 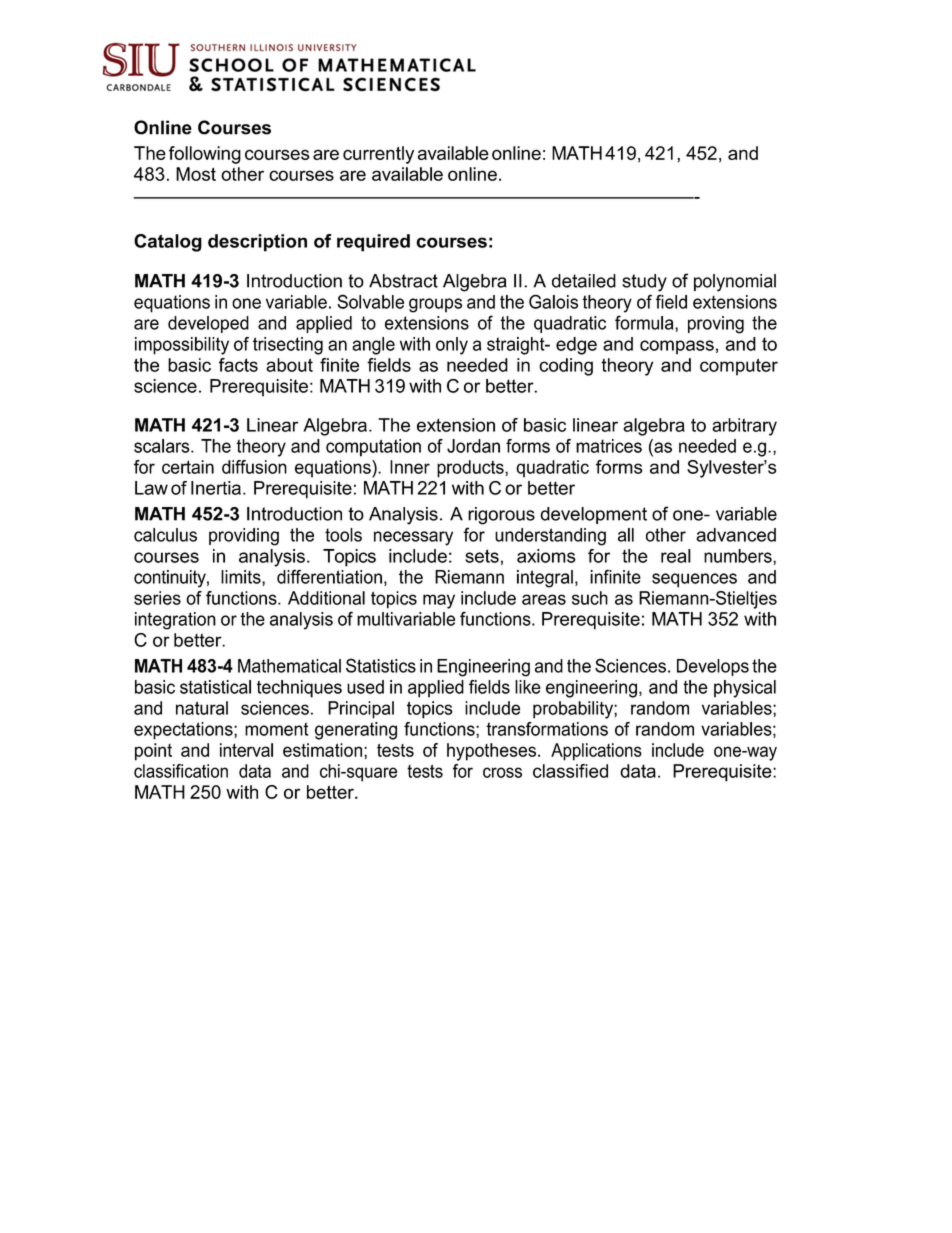 I want to click on matrices, so click(x=609, y=446).
